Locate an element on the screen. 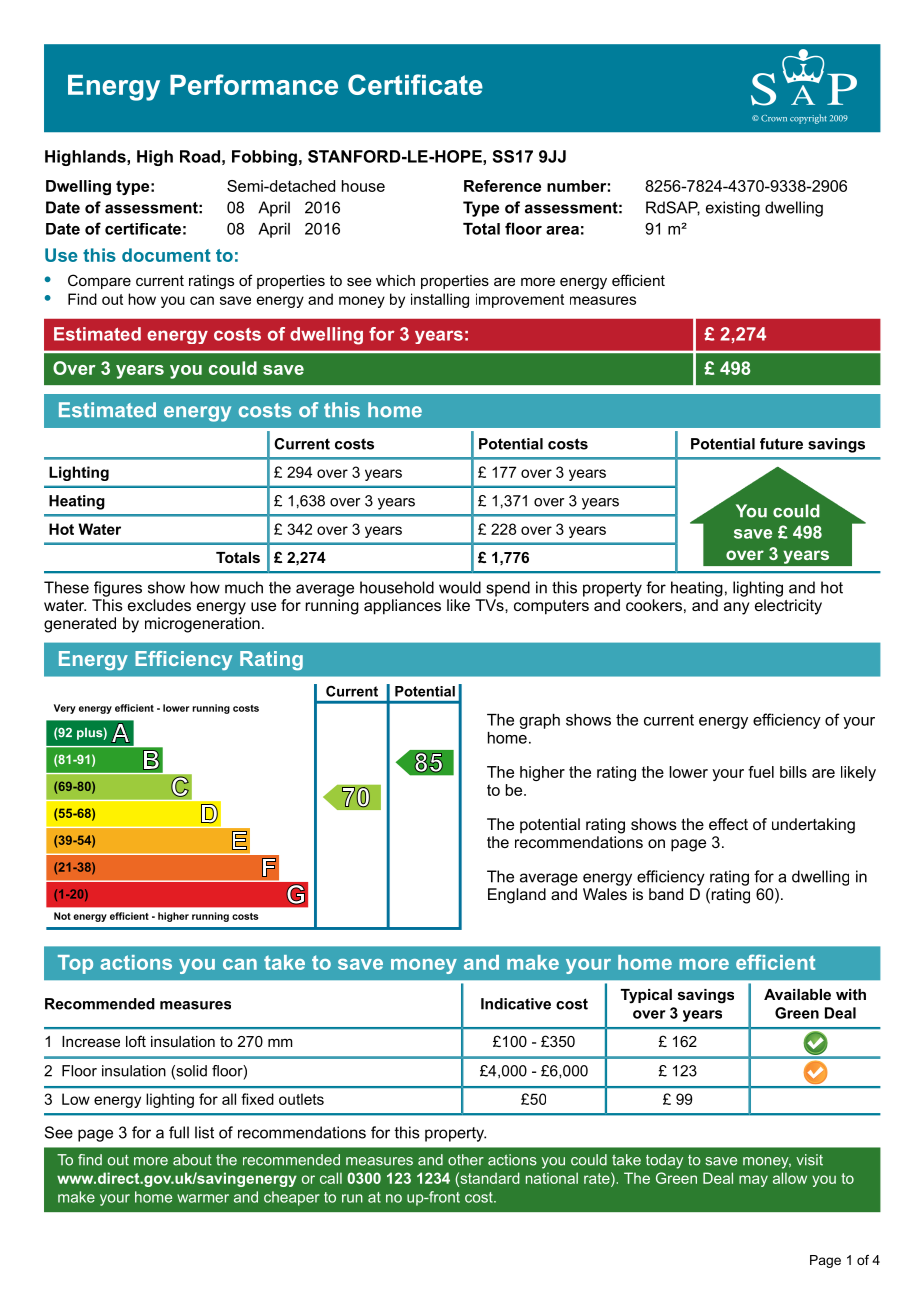 This screenshot has height=1308, width=924. Top is located at coordinates (75, 964).
